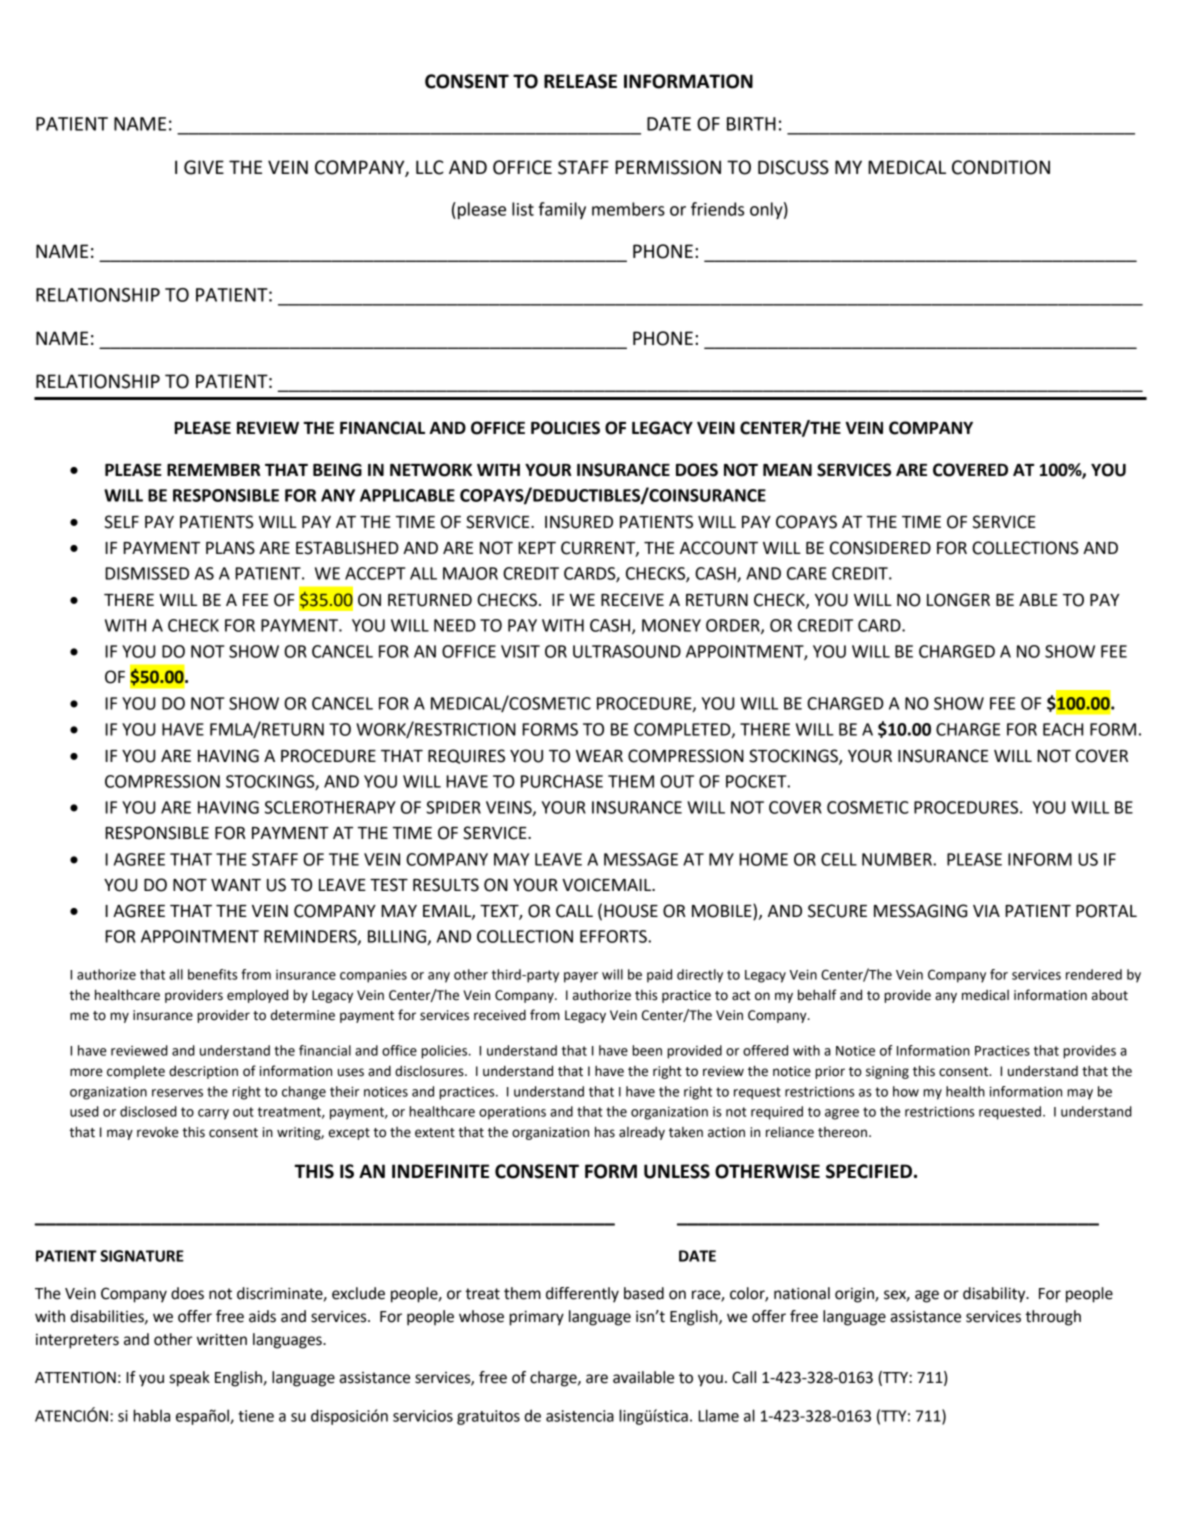  Describe the element at coordinates (1001, 167) in the screenshot. I see `CONDITION` at that location.
